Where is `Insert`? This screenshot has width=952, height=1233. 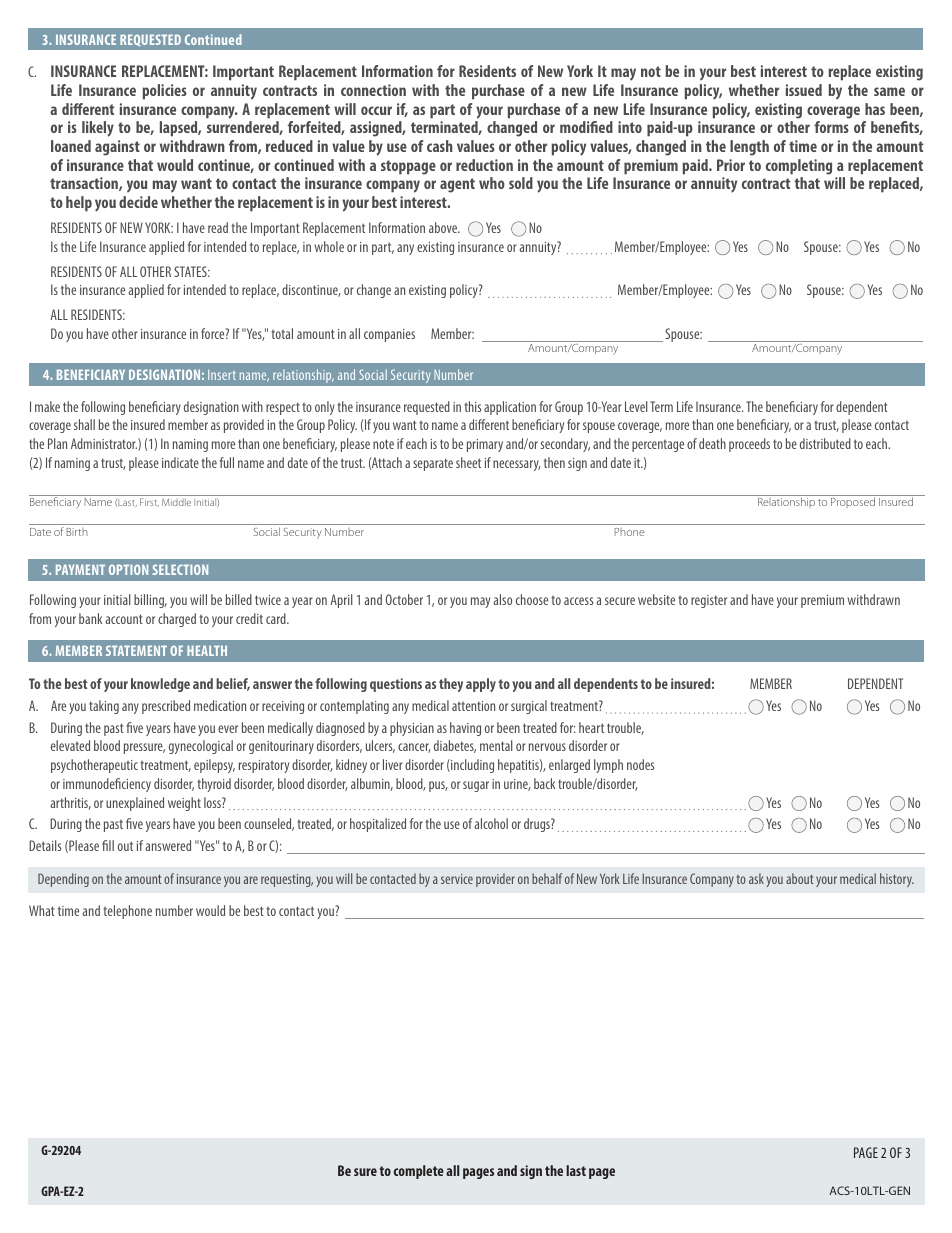
Insert is located at coordinates (222, 375).
